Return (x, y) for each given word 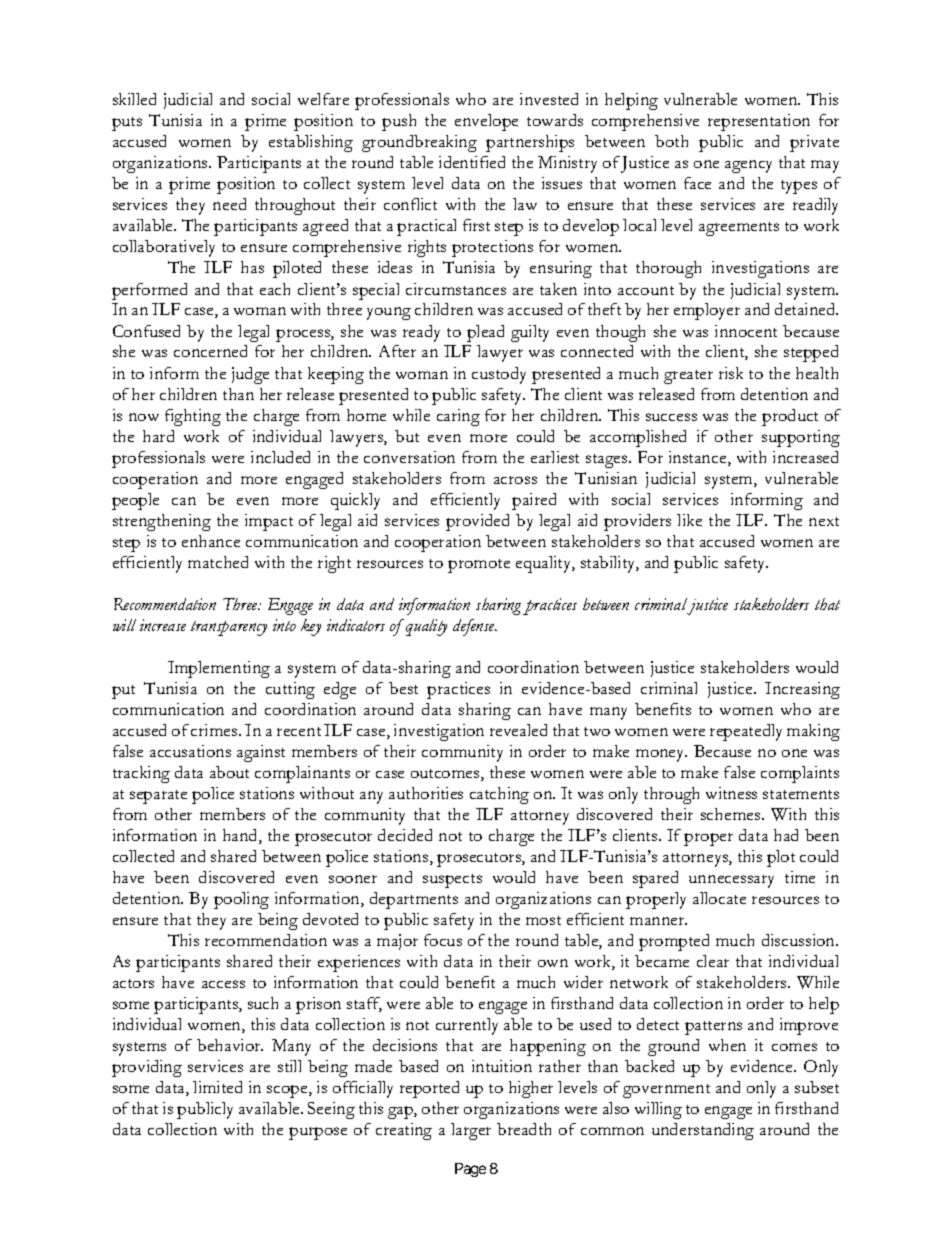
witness (731, 793)
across (515, 480)
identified (472, 162)
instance (699, 458)
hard (158, 436)
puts (127, 124)
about (229, 772)
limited (217, 1087)
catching (499, 795)
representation (759, 122)
